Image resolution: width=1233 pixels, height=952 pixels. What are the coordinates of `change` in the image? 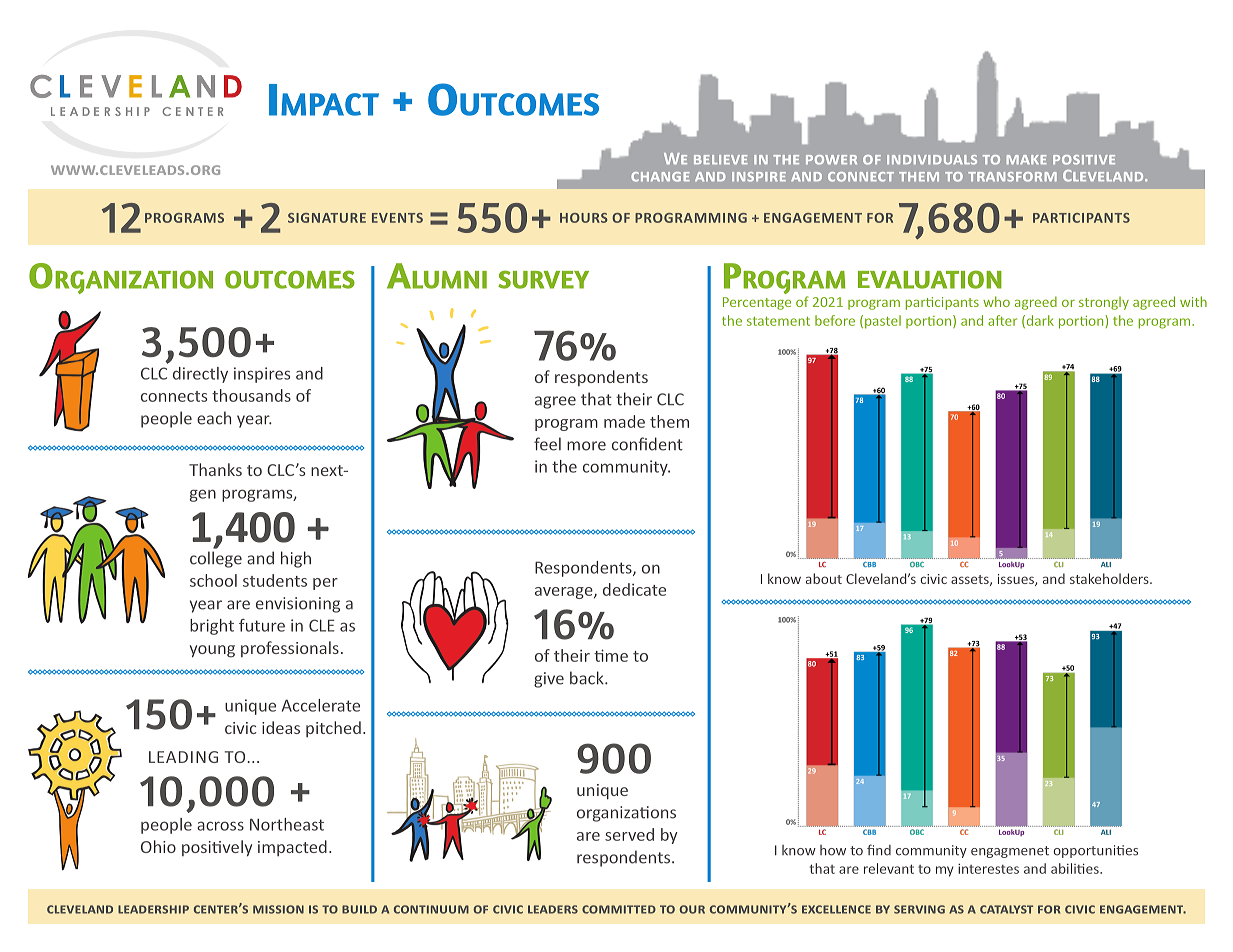 It's located at (660, 177).
